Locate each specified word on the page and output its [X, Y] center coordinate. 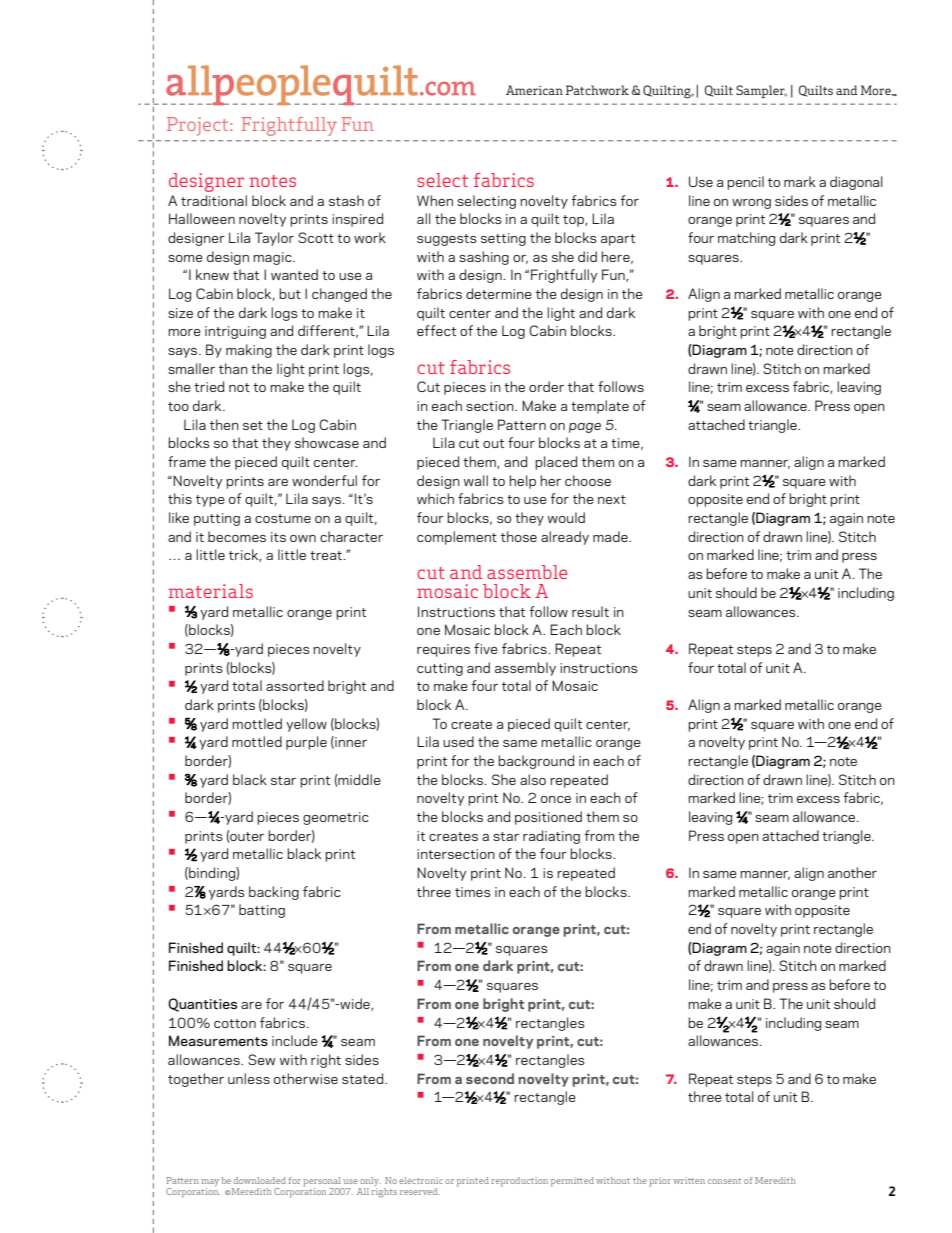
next [612, 499]
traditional [214, 200]
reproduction [519, 1182]
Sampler [761, 91]
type [210, 501]
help [522, 482]
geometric [336, 818]
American [534, 90]
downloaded [260, 1180]
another [852, 872]
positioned [548, 818]
